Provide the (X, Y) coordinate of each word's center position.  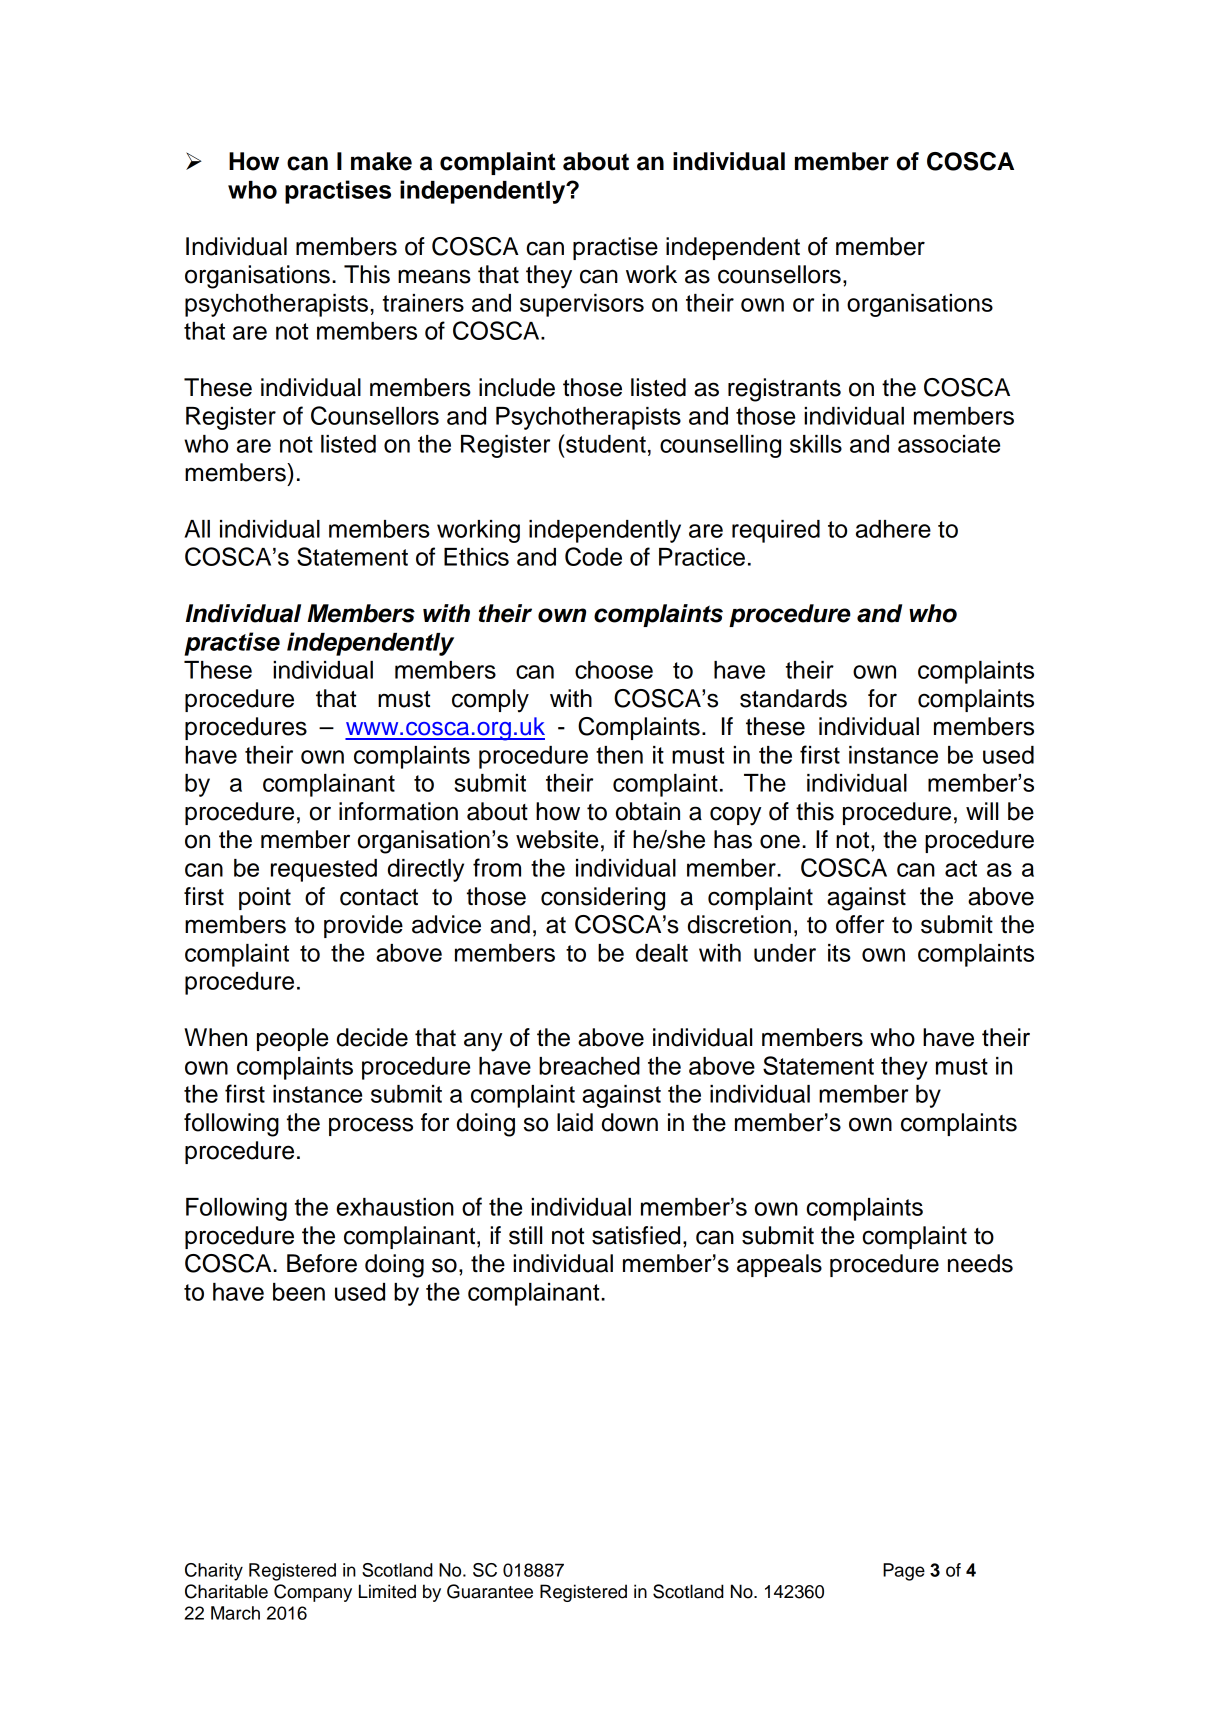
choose (614, 670)
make (381, 161)
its (839, 953)
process (371, 1126)
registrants (784, 390)
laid (575, 1122)
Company (313, 1593)
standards (793, 698)
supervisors (582, 305)
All (197, 529)
